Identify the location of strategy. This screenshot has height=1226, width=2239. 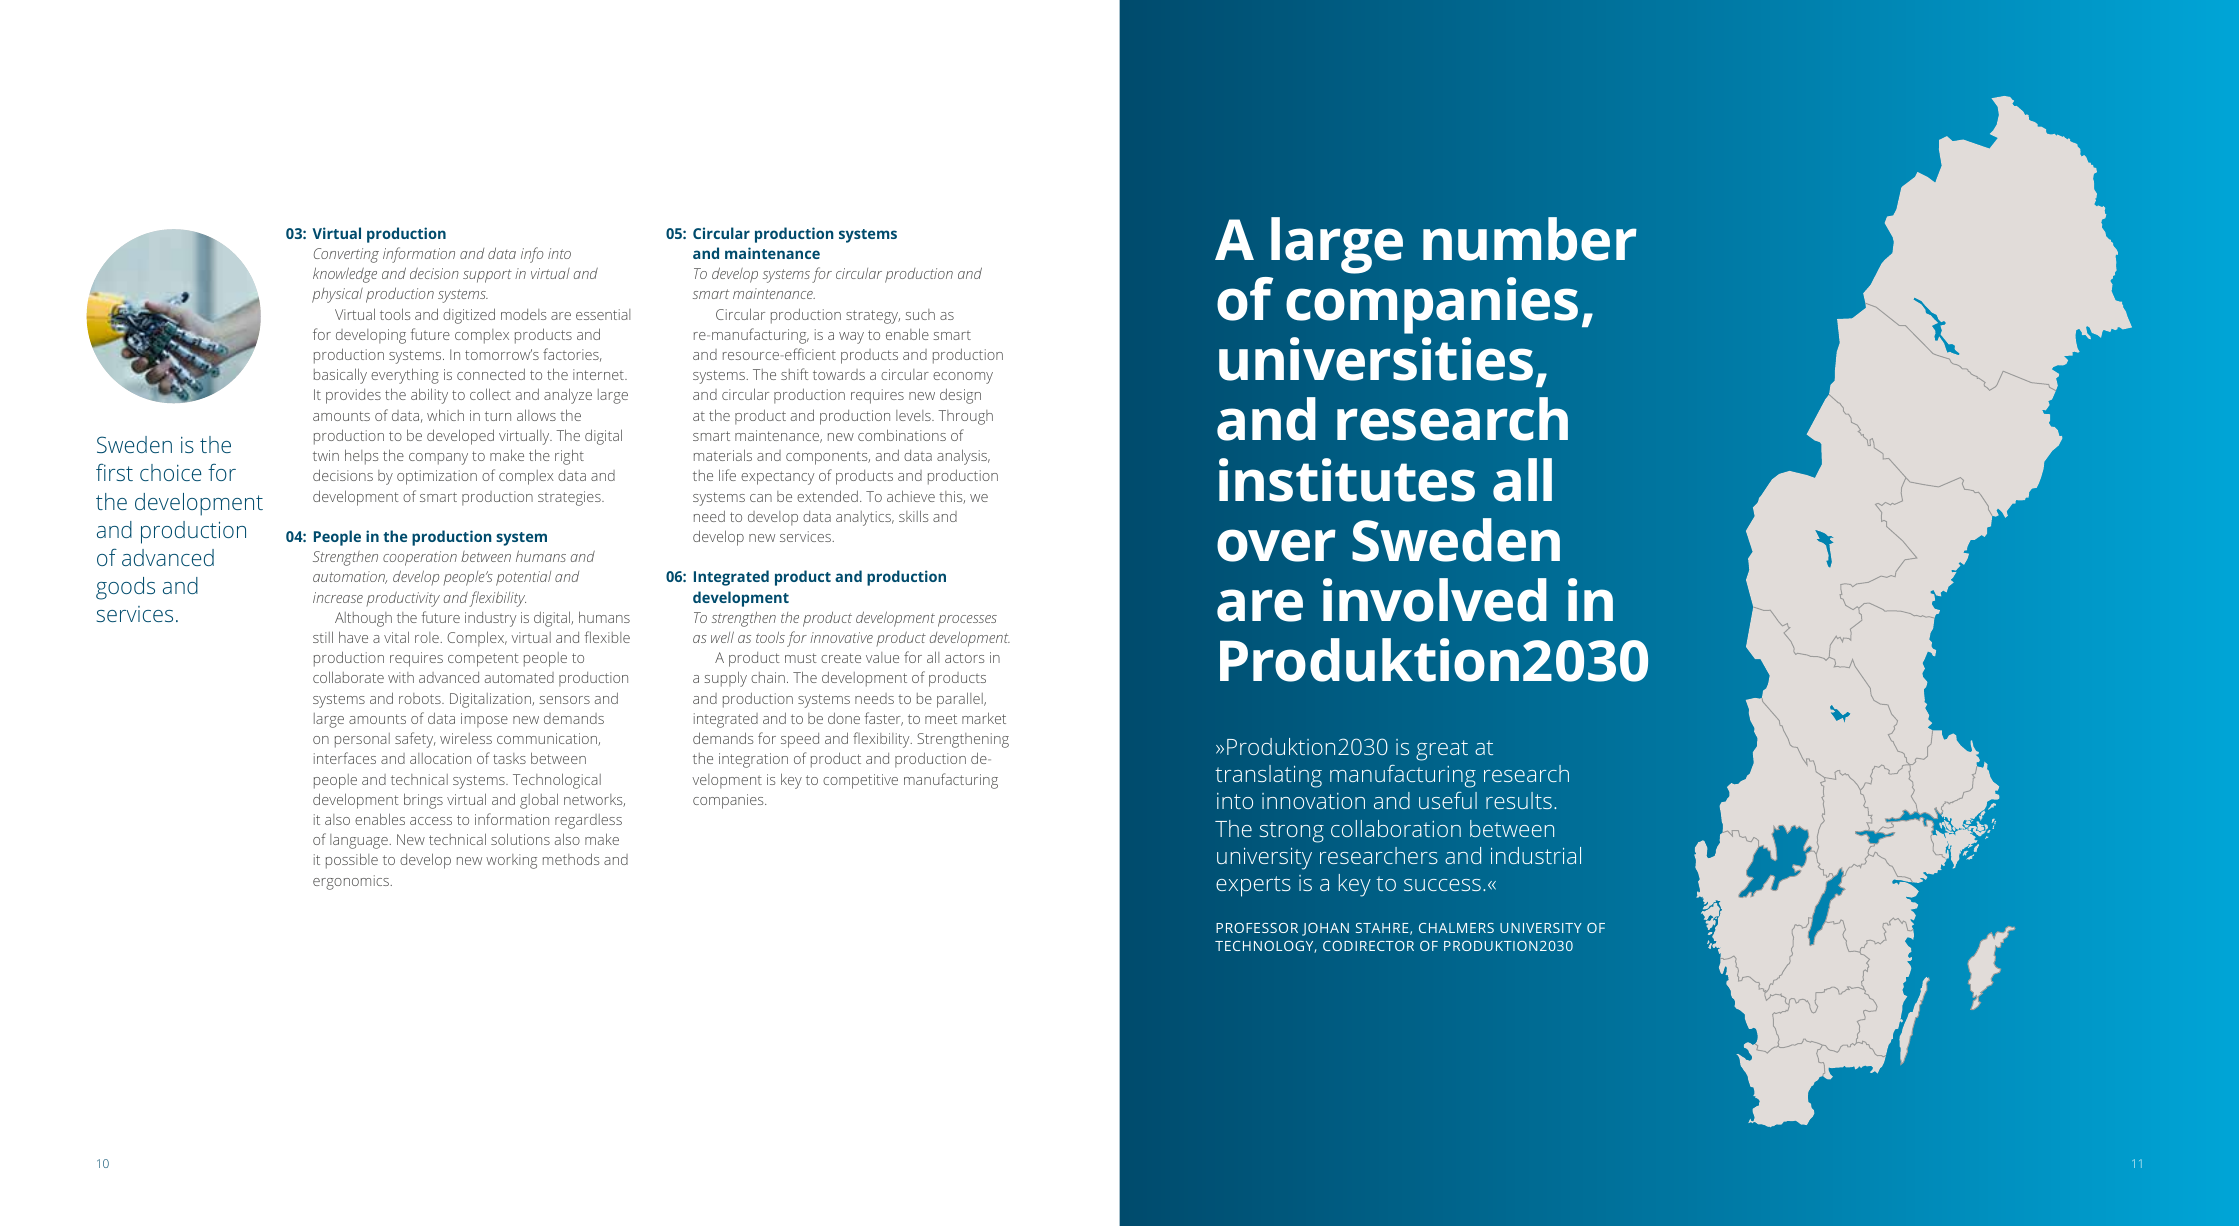
(873, 317).
